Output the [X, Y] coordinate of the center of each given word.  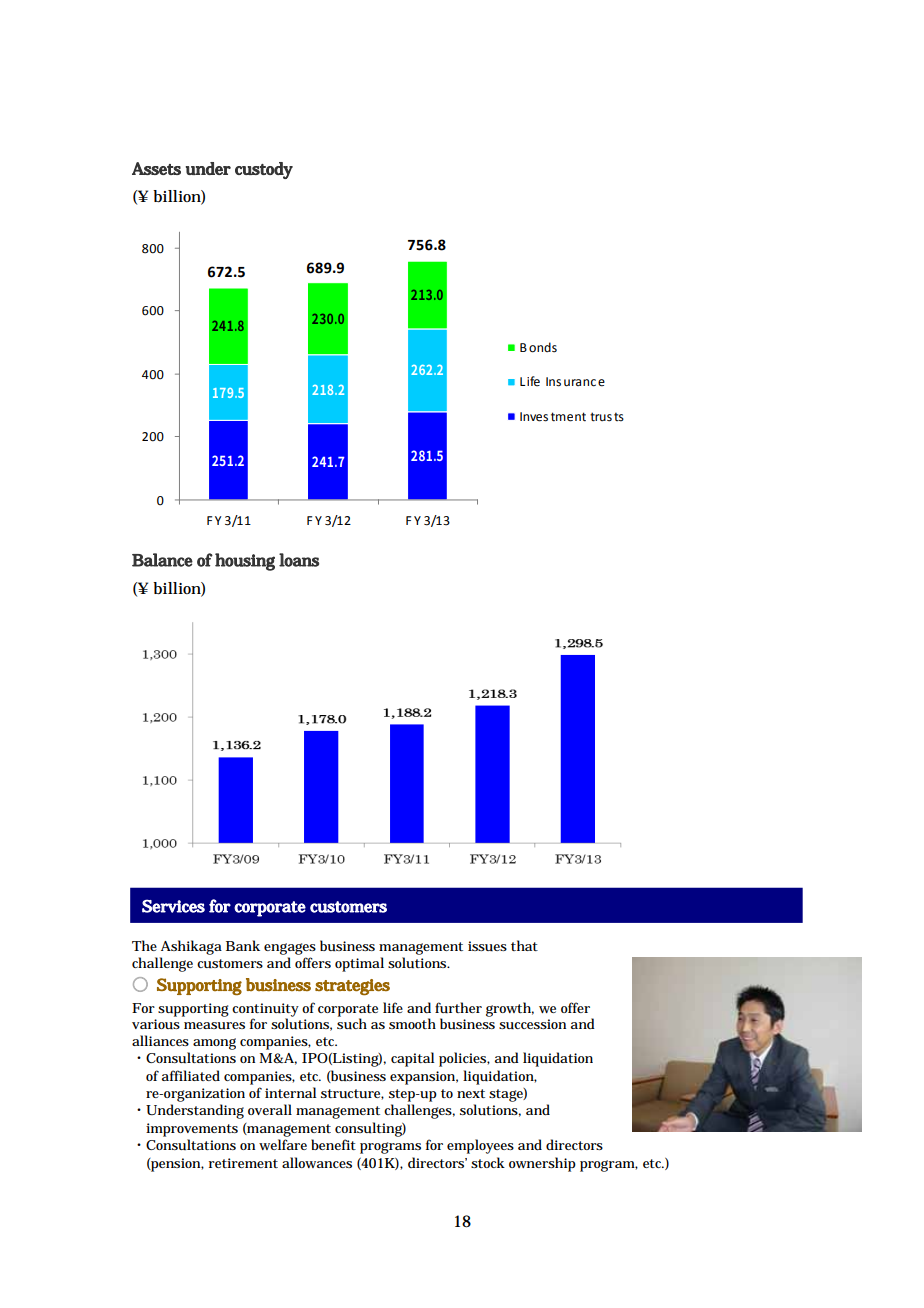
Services [173, 906]
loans [299, 560]
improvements [192, 1130]
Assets [156, 168]
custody [264, 170]
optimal [359, 964]
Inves [534, 417]
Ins [553, 382]
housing [245, 562]
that [524, 945]
